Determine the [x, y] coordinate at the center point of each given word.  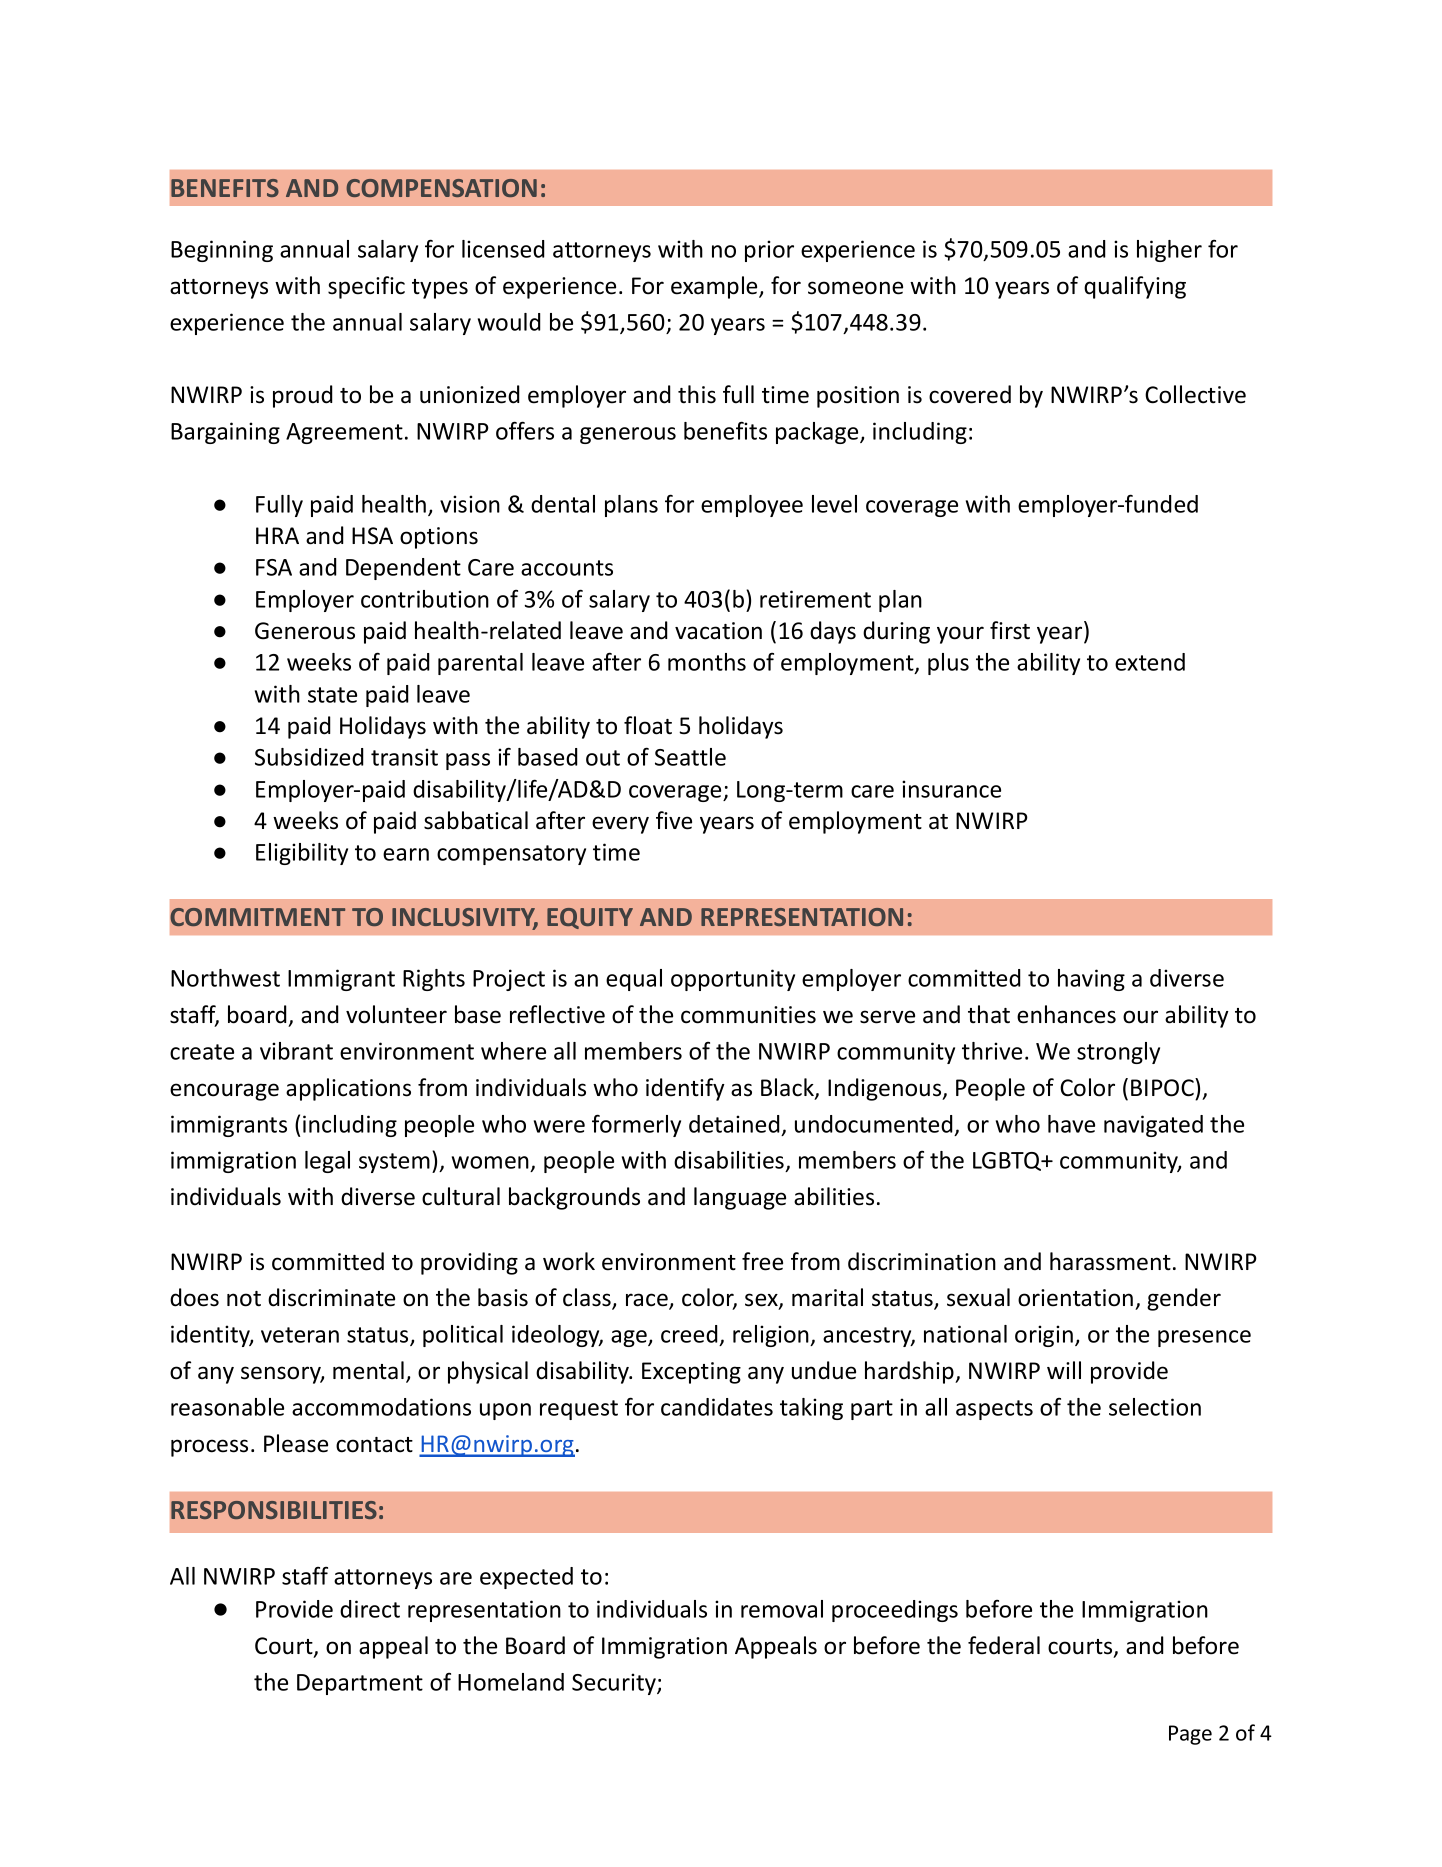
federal [1004, 1645]
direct [370, 1609]
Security [615, 1684]
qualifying [1135, 287]
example [715, 287]
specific [366, 287]
